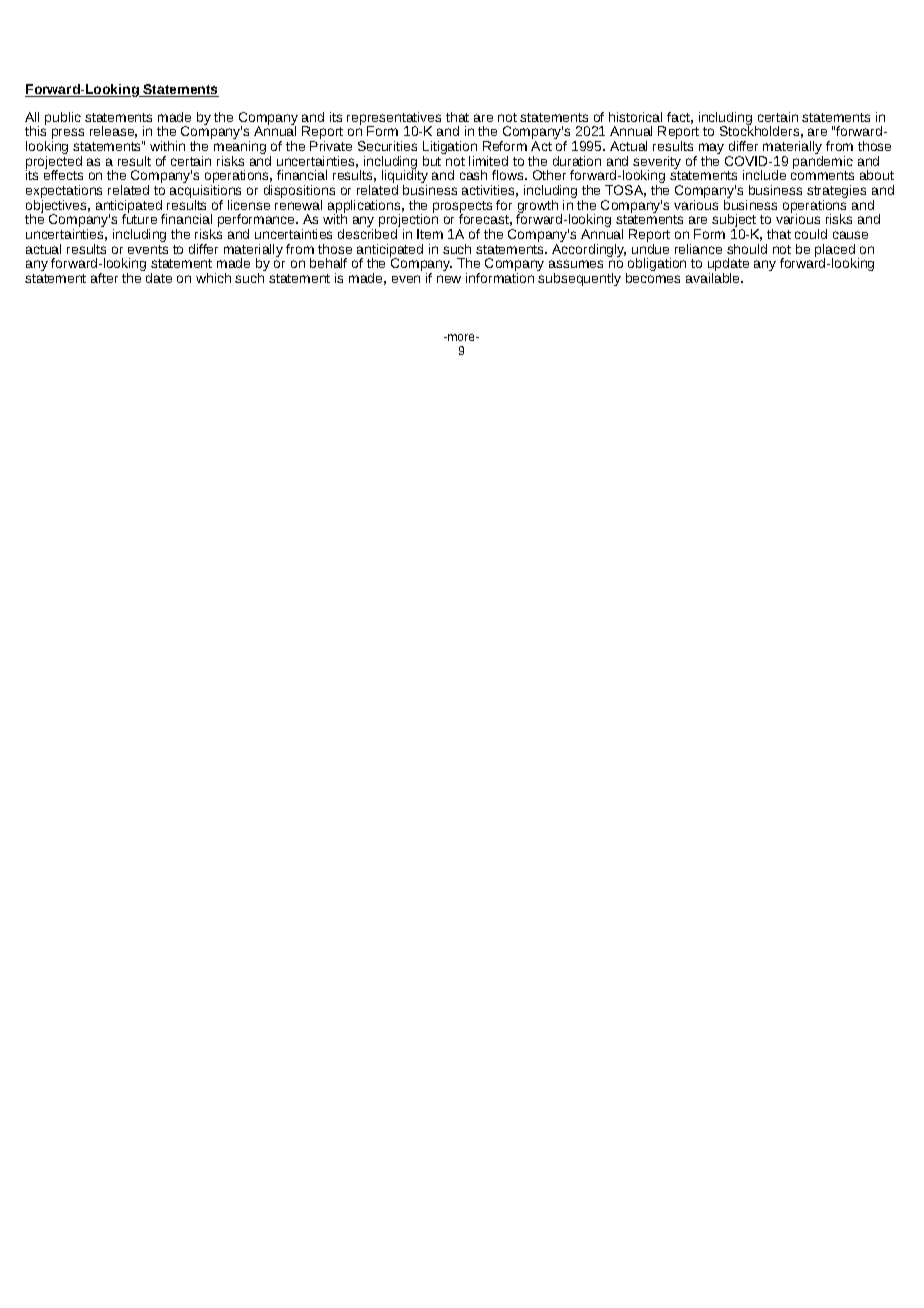 The image size is (924, 1308). I want to click on representatives, so click(394, 119).
